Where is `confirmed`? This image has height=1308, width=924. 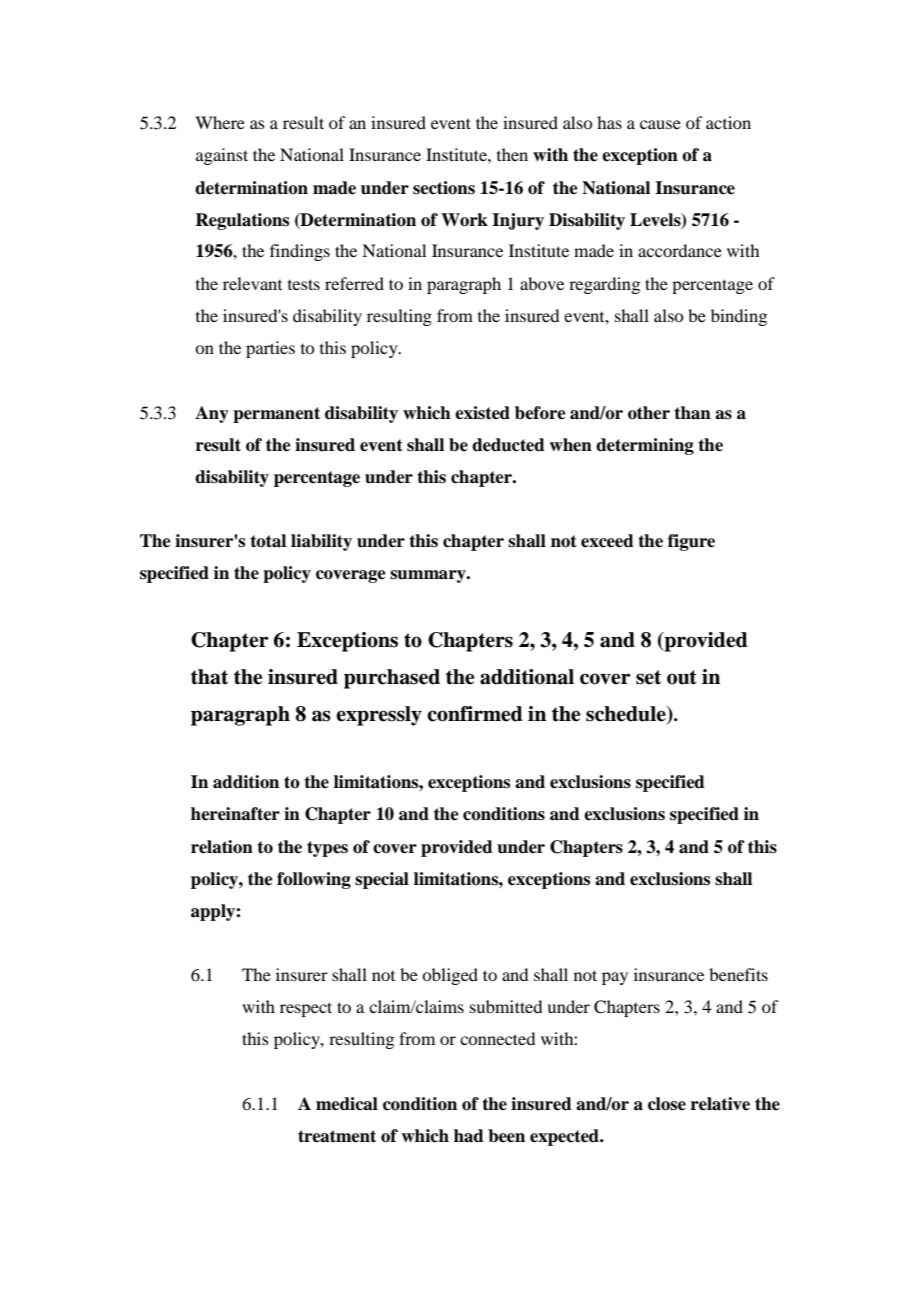
confirmed is located at coordinates (475, 714).
